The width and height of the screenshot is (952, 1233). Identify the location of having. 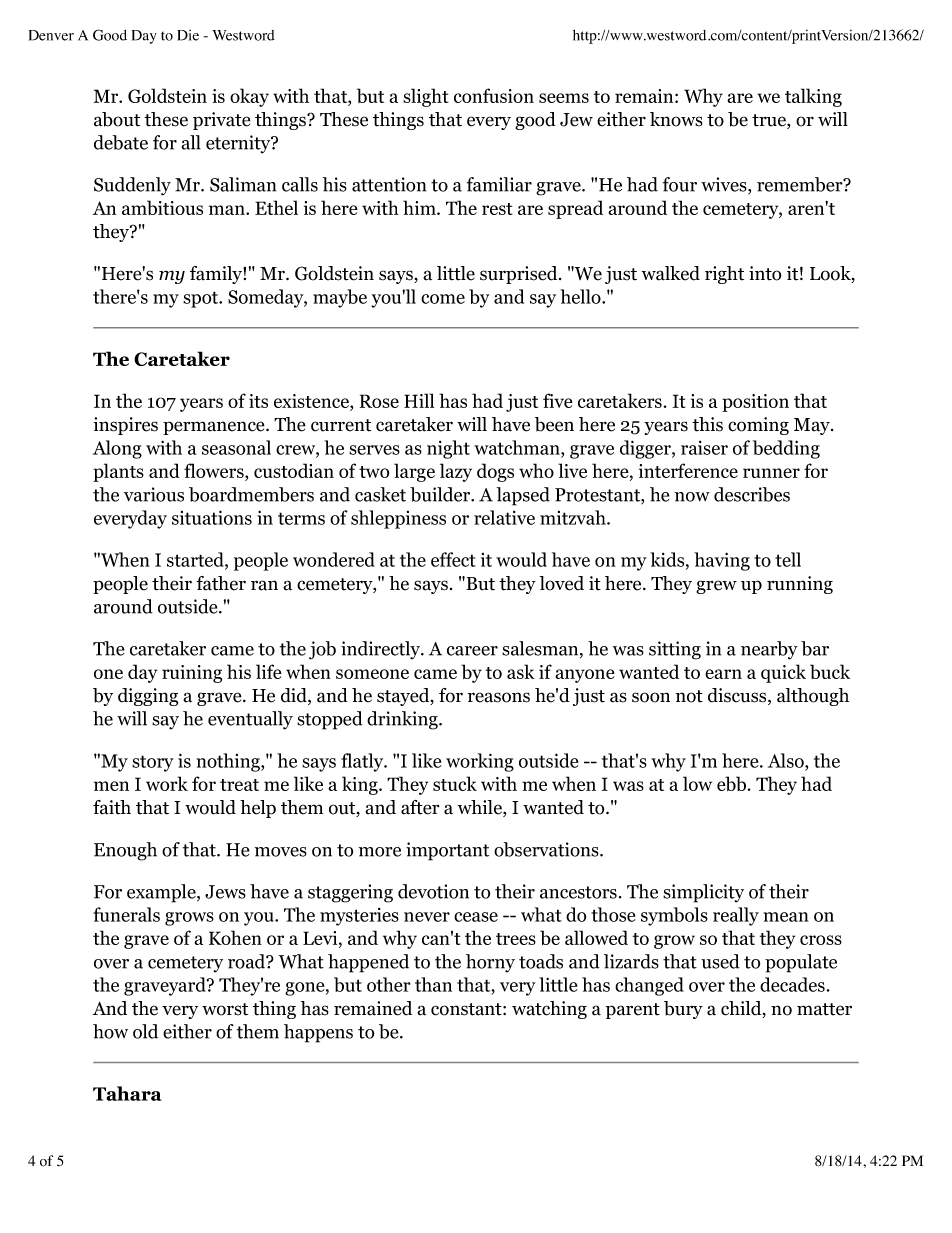
(722, 561).
